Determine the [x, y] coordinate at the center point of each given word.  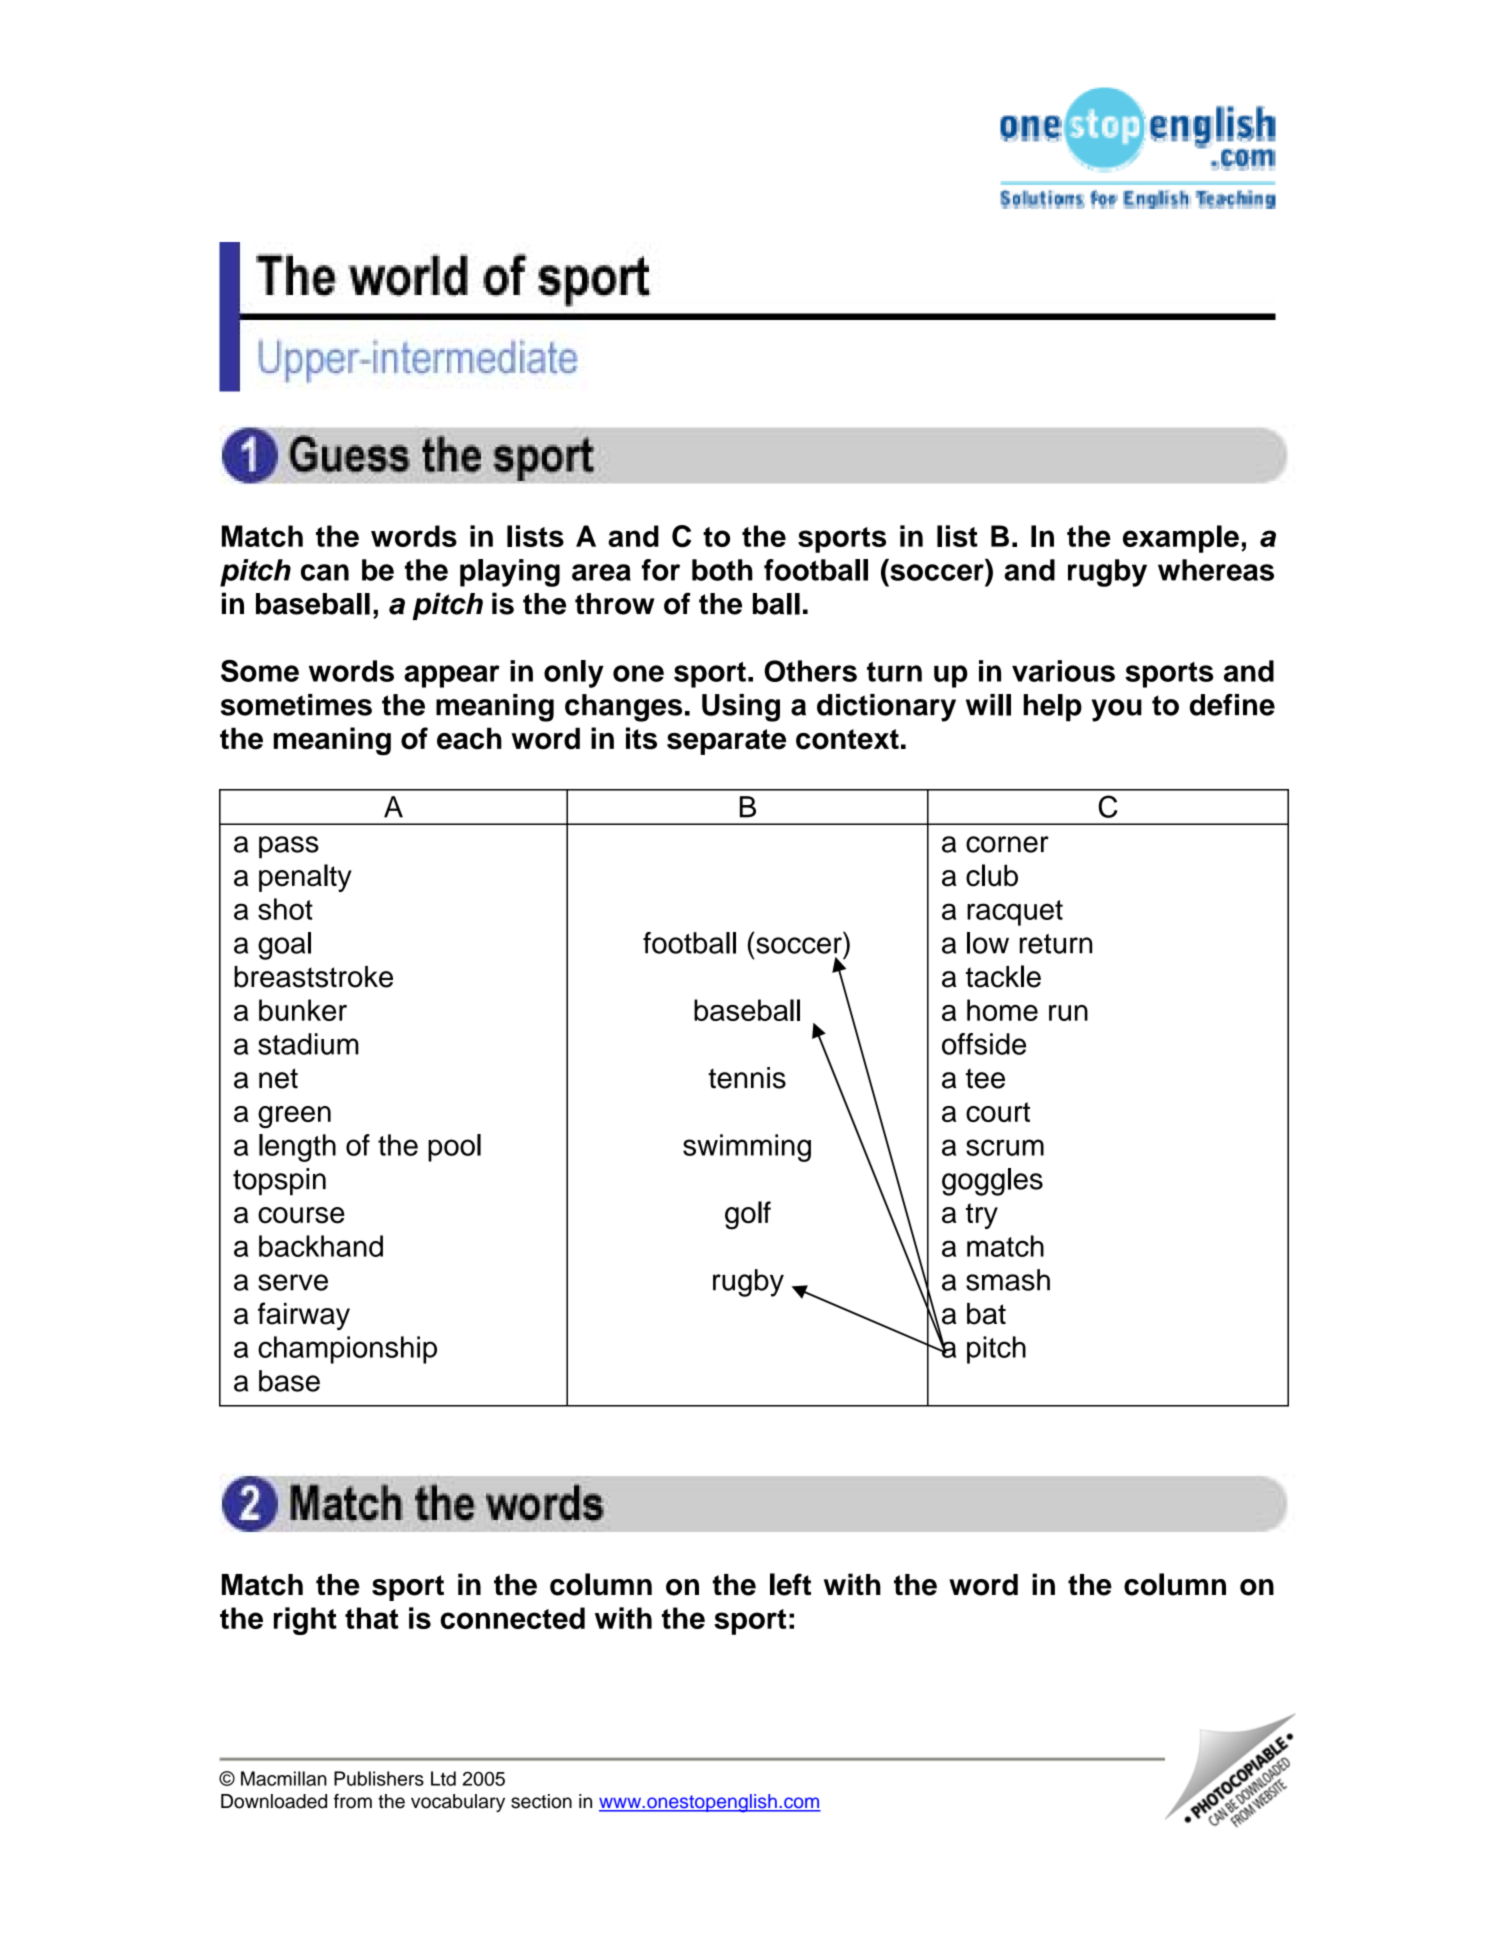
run [1068, 1013]
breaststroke [313, 977]
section [541, 1801]
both [722, 570]
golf [748, 1215]
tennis [747, 1078]
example [1181, 539]
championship [347, 1350]
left [790, 1584]
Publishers [379, 1778]
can [325, 572]
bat [986, 1314]
